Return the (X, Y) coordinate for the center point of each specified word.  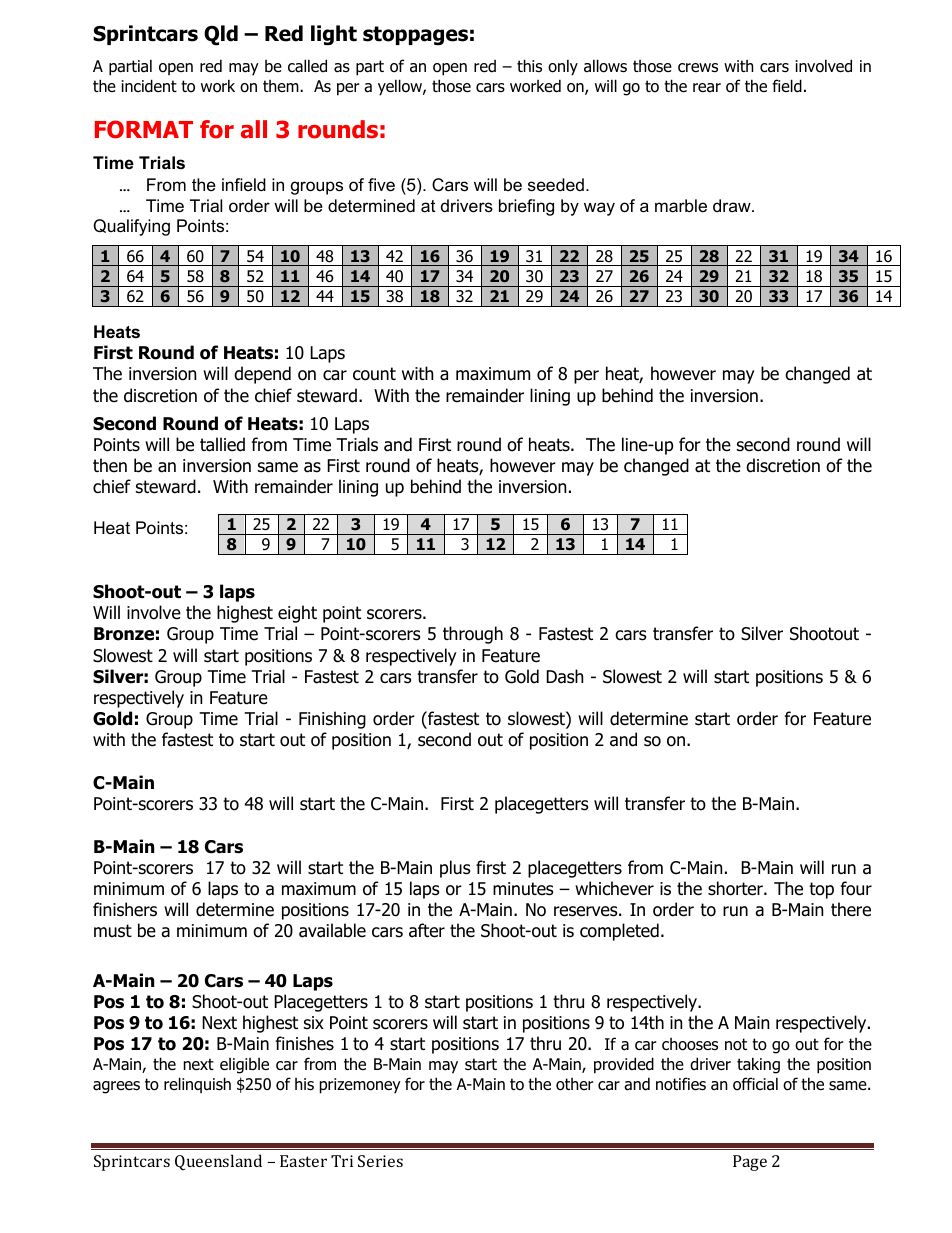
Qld (221, 35)
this (529, 65)
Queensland (218, 1162)
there (851, 909)
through (473, 635)
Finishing (332, 720)
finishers (125, 909)
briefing (526, 207)
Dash (564, 676)
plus (455, 869)
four (856, 888)
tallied (222, 444)
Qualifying (131, 227)
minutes (523, 889)
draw (733, 205)
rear (707, 88)
